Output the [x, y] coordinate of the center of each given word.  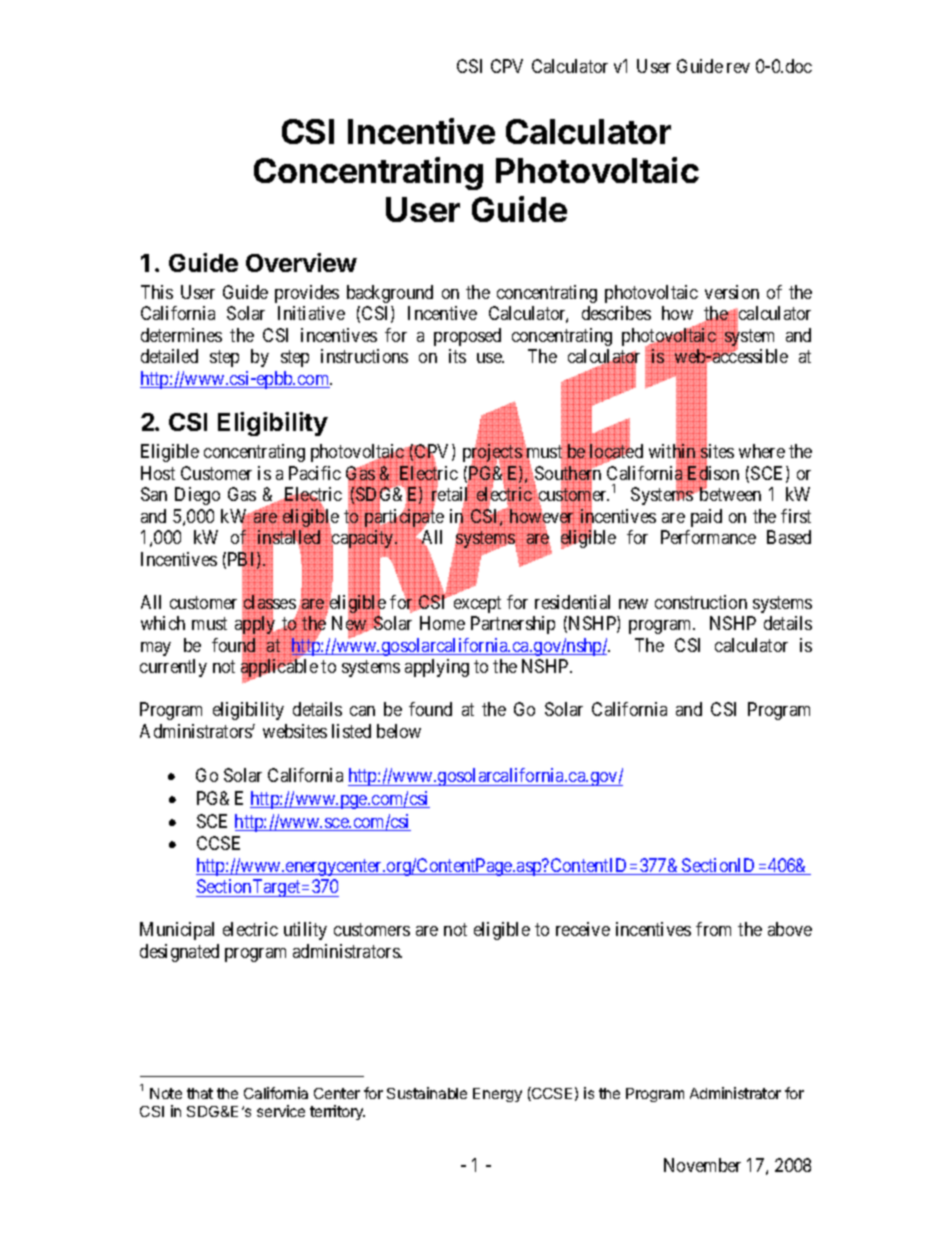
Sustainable [427, 1093]
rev [738, 68]
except [477, 604]
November [702, 1165]
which [163, 623]
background [390, 294]
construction [701, 602]
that [200, 1093]
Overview [301, 262]
